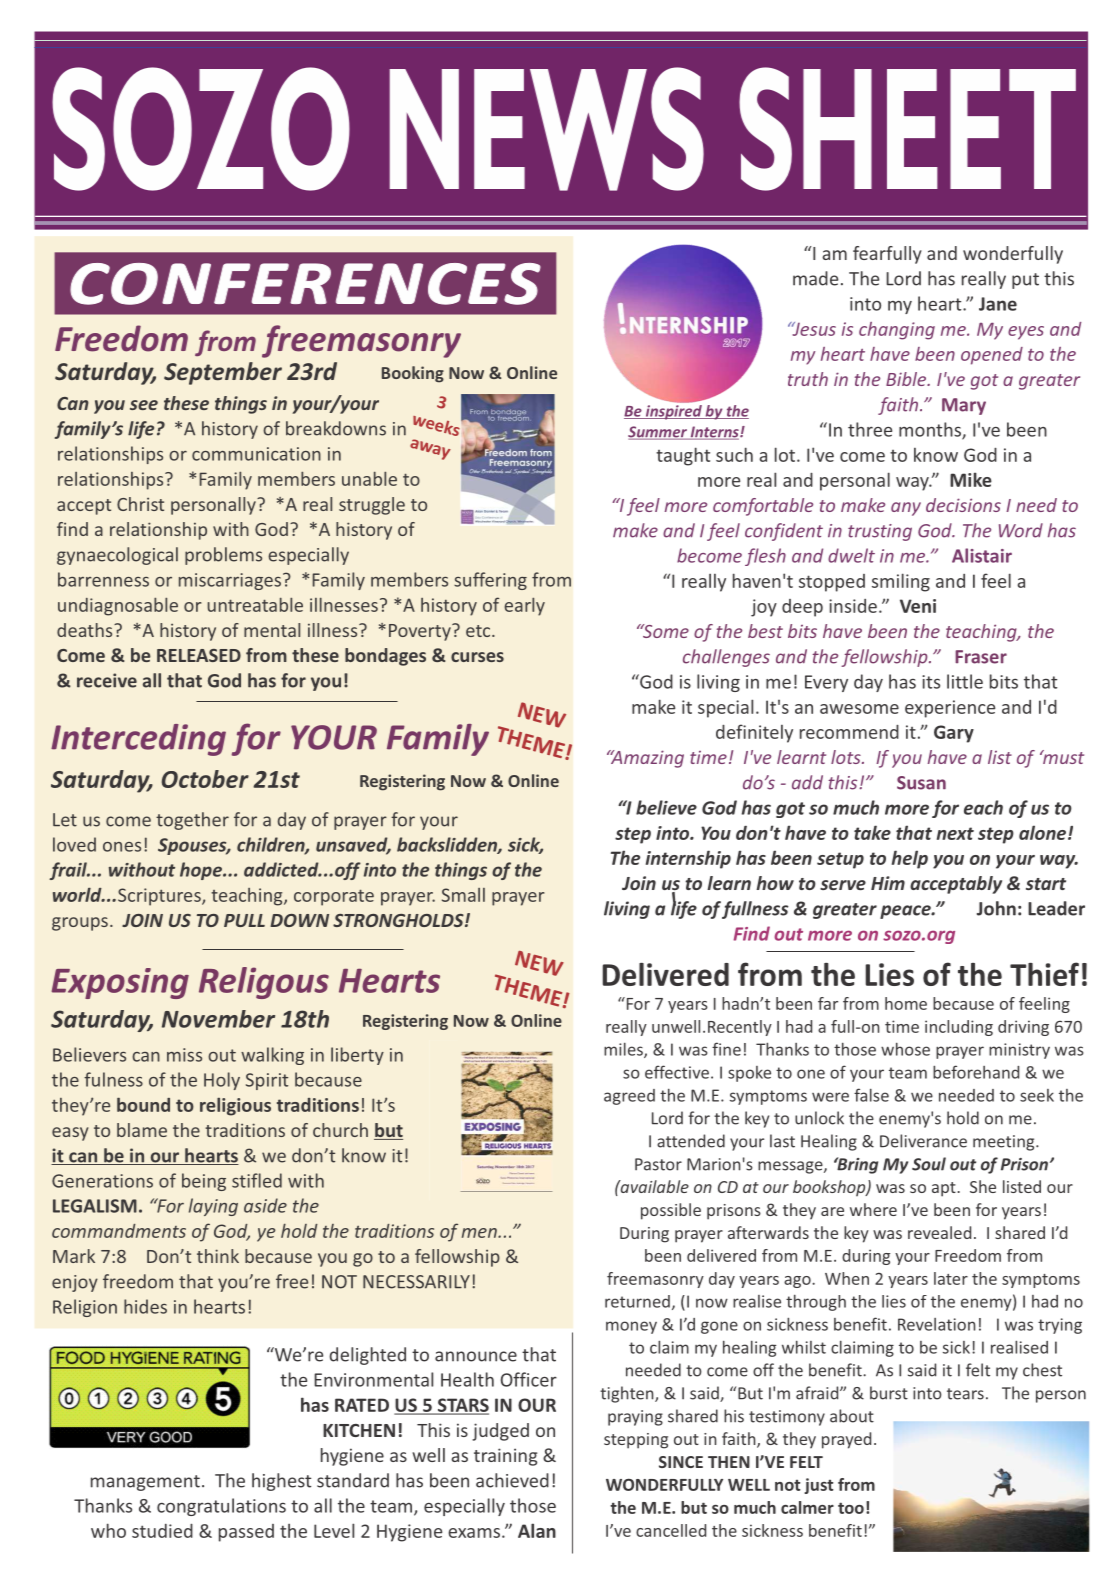  Describe the element at coordinates (658, 1164) in the screenshot. I see `Pastor` at that location.
